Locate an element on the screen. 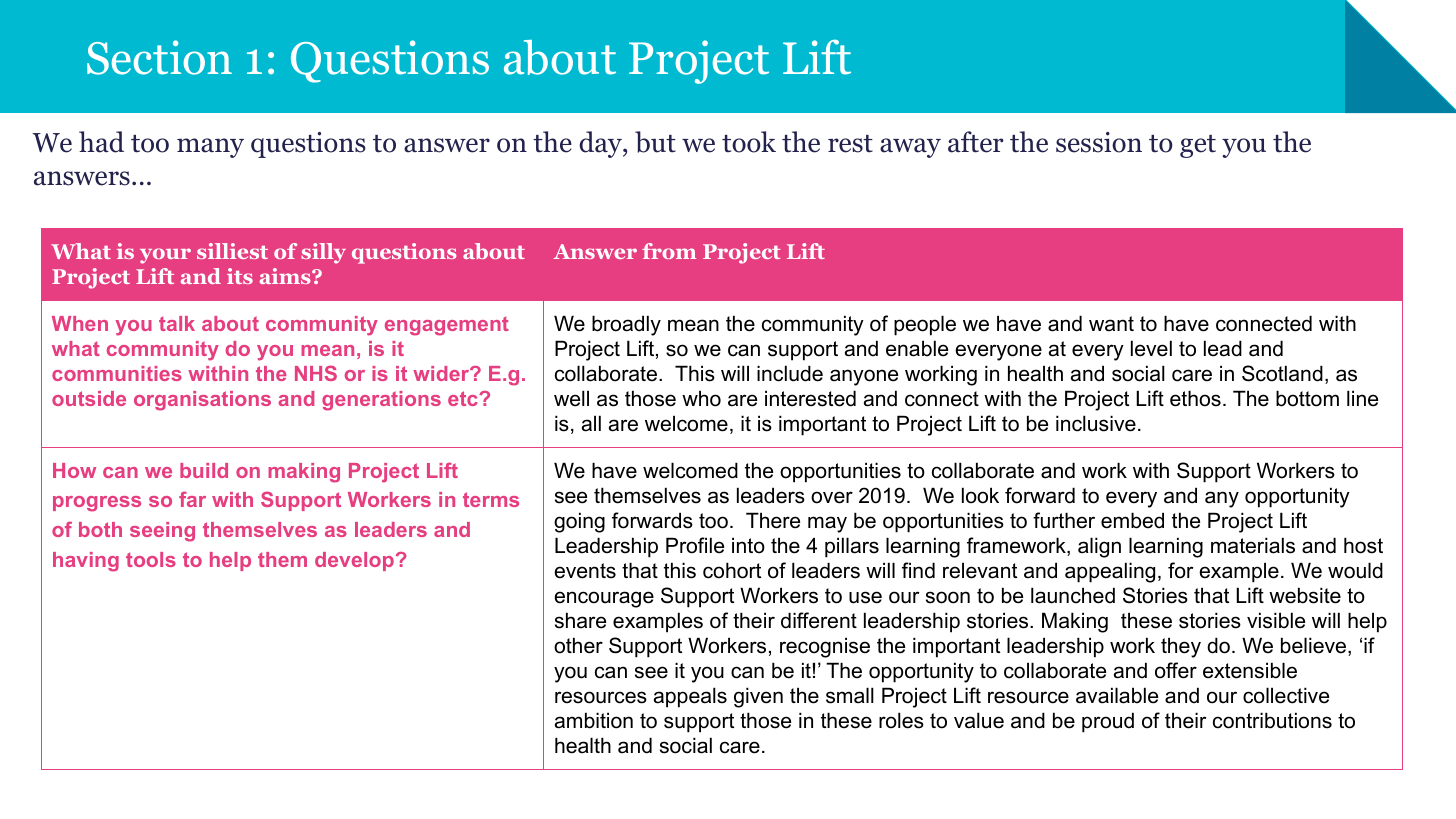  ethos is located at coordinates (1195, 398).
